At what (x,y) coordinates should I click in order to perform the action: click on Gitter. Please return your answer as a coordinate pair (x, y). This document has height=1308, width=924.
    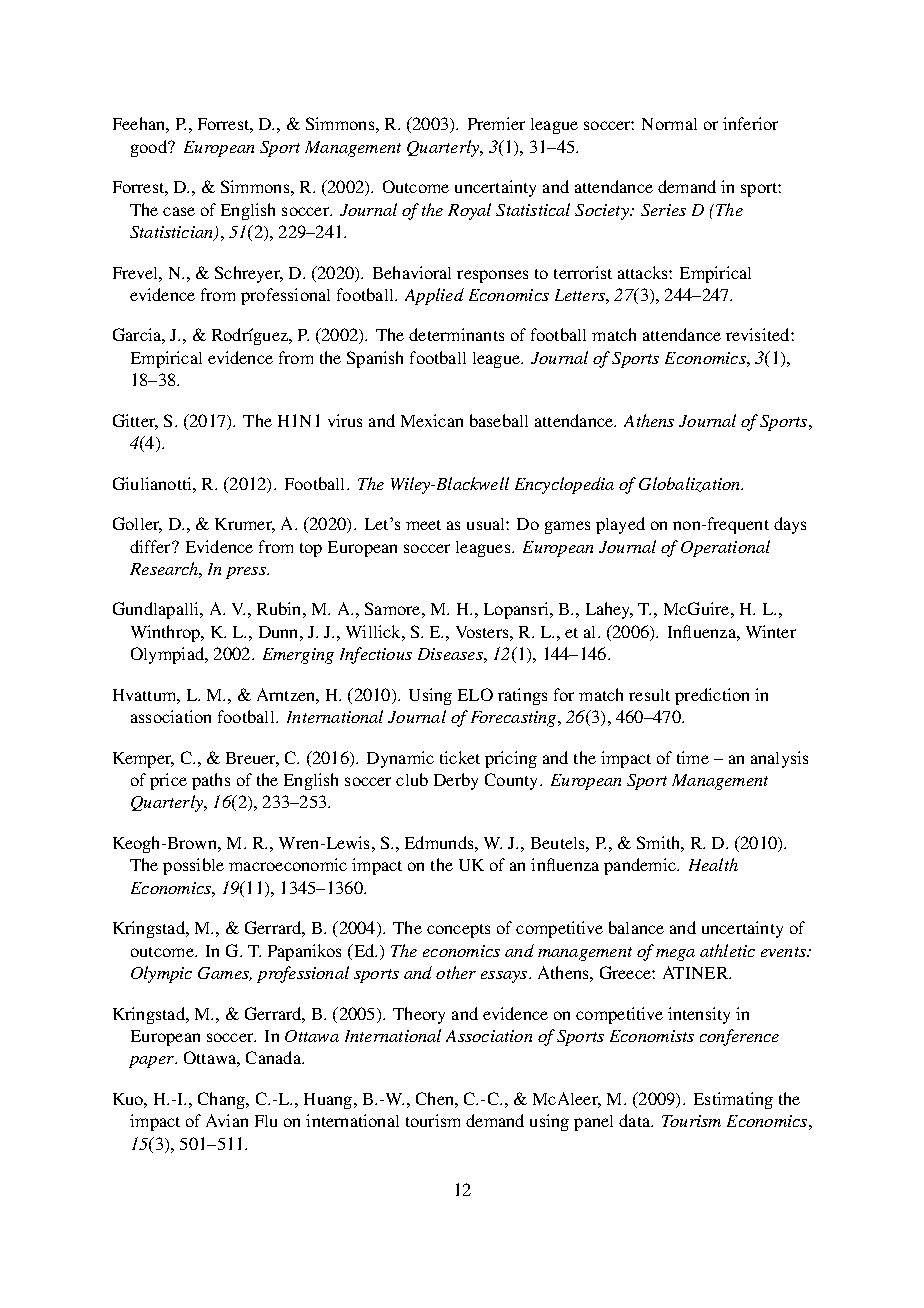
    Looking at the image, I should click on (135, 422).
